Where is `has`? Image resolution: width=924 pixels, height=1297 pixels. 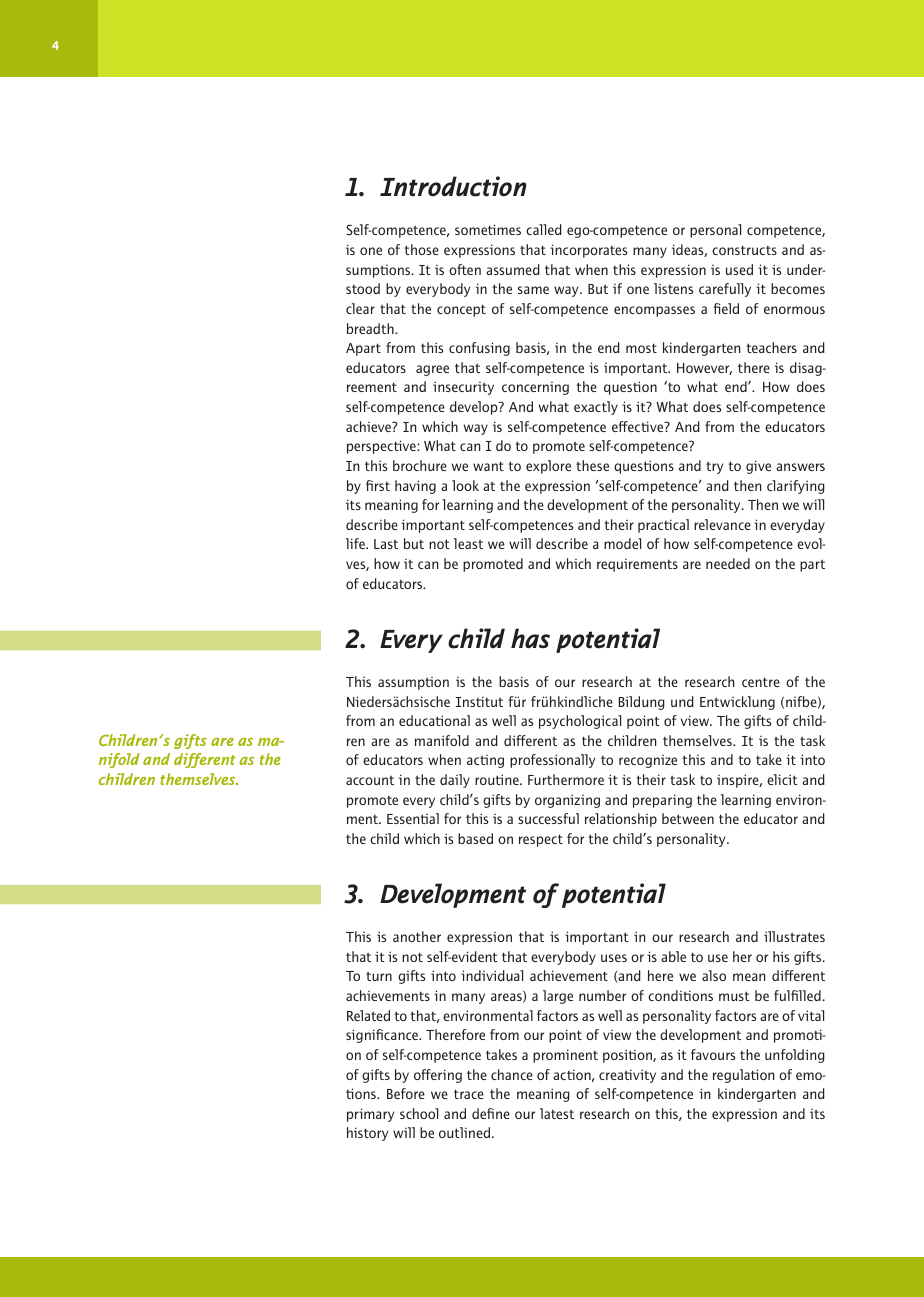 has is located at coordinates (530, 638).
